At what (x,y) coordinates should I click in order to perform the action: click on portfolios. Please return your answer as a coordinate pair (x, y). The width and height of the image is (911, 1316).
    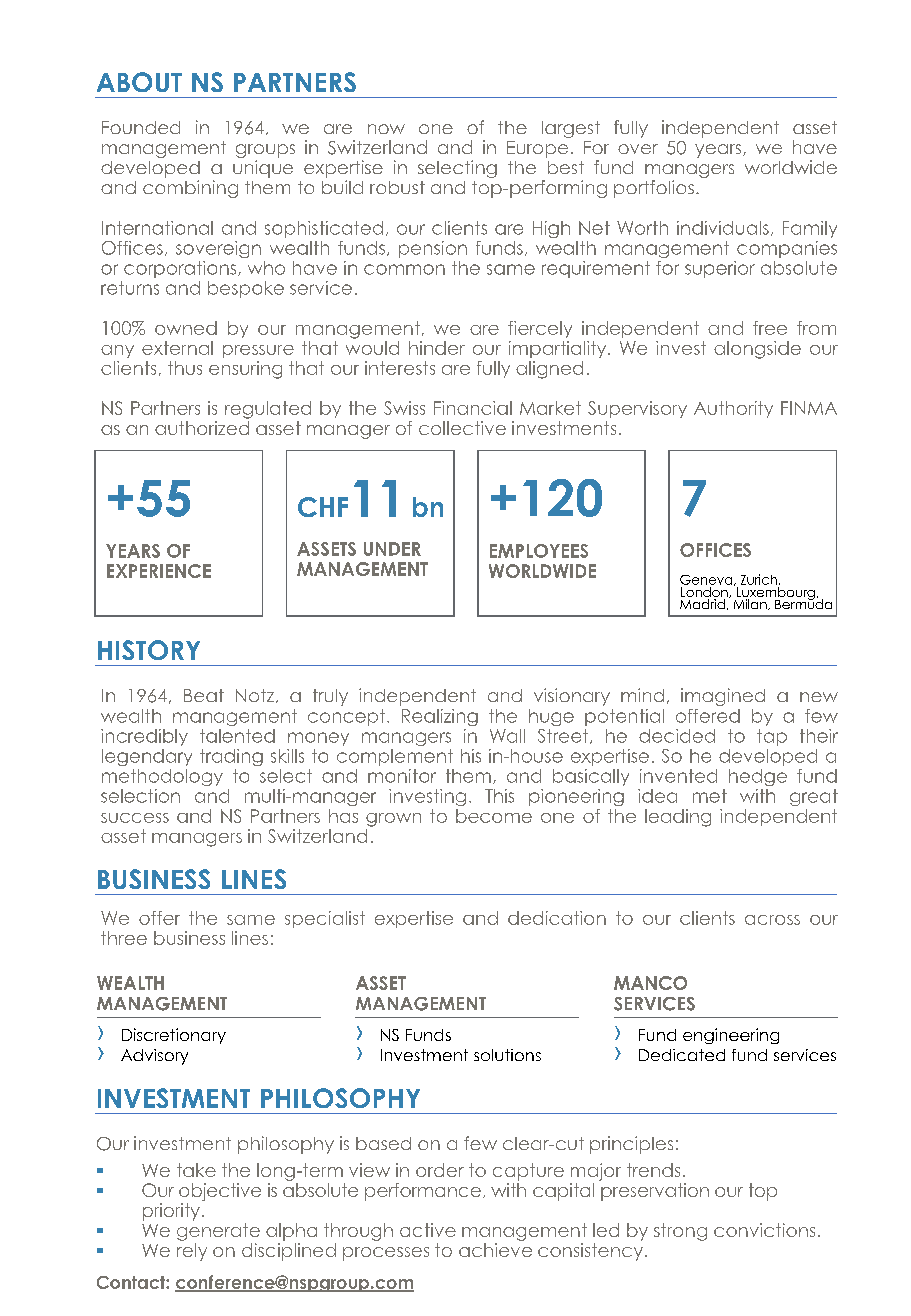
    Looking at the image, I should click on (654, 189).
